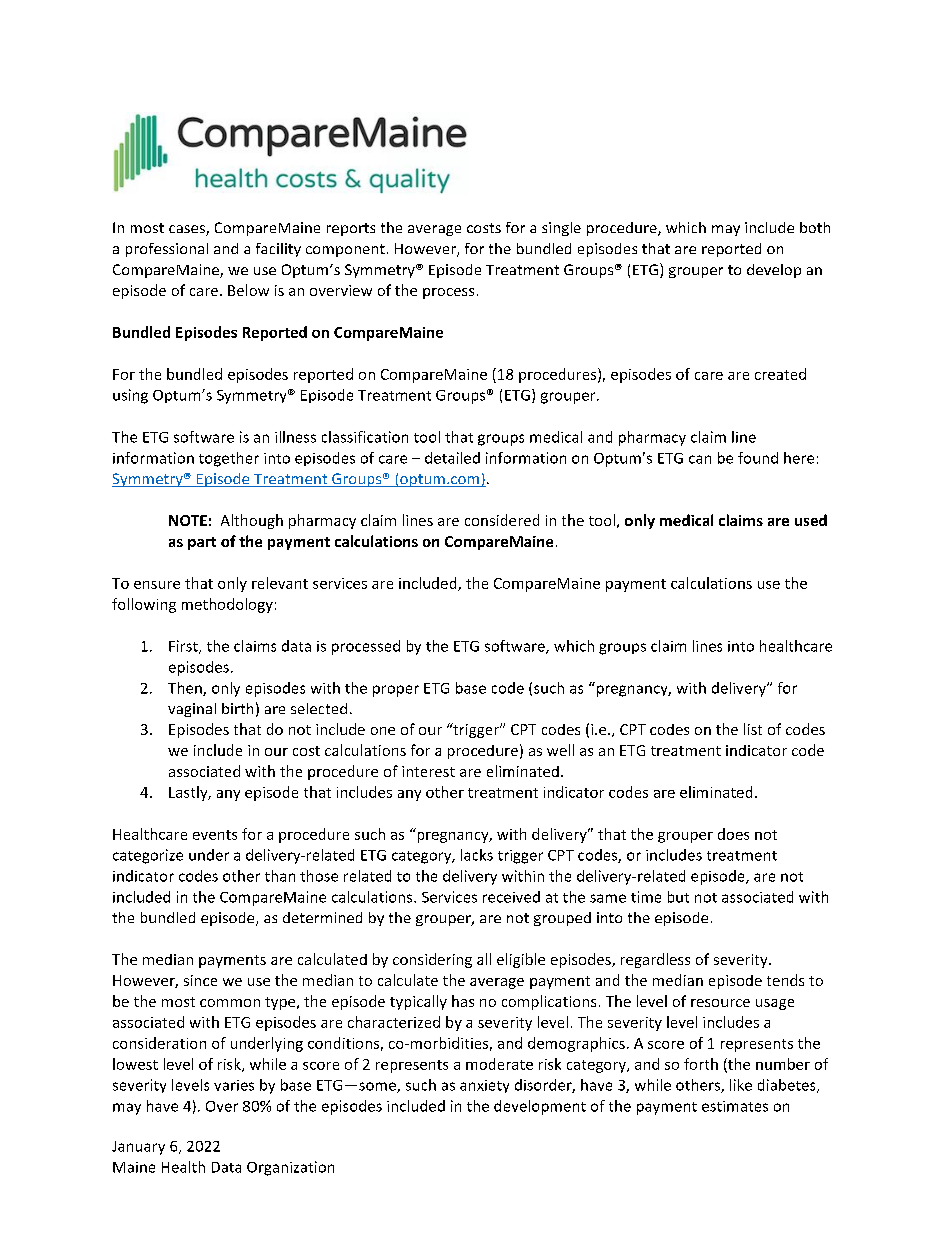 The image size is (952, 1233). Describe the element at coordinates (138, 1148) in the screenshot. I see `January` at that location.
